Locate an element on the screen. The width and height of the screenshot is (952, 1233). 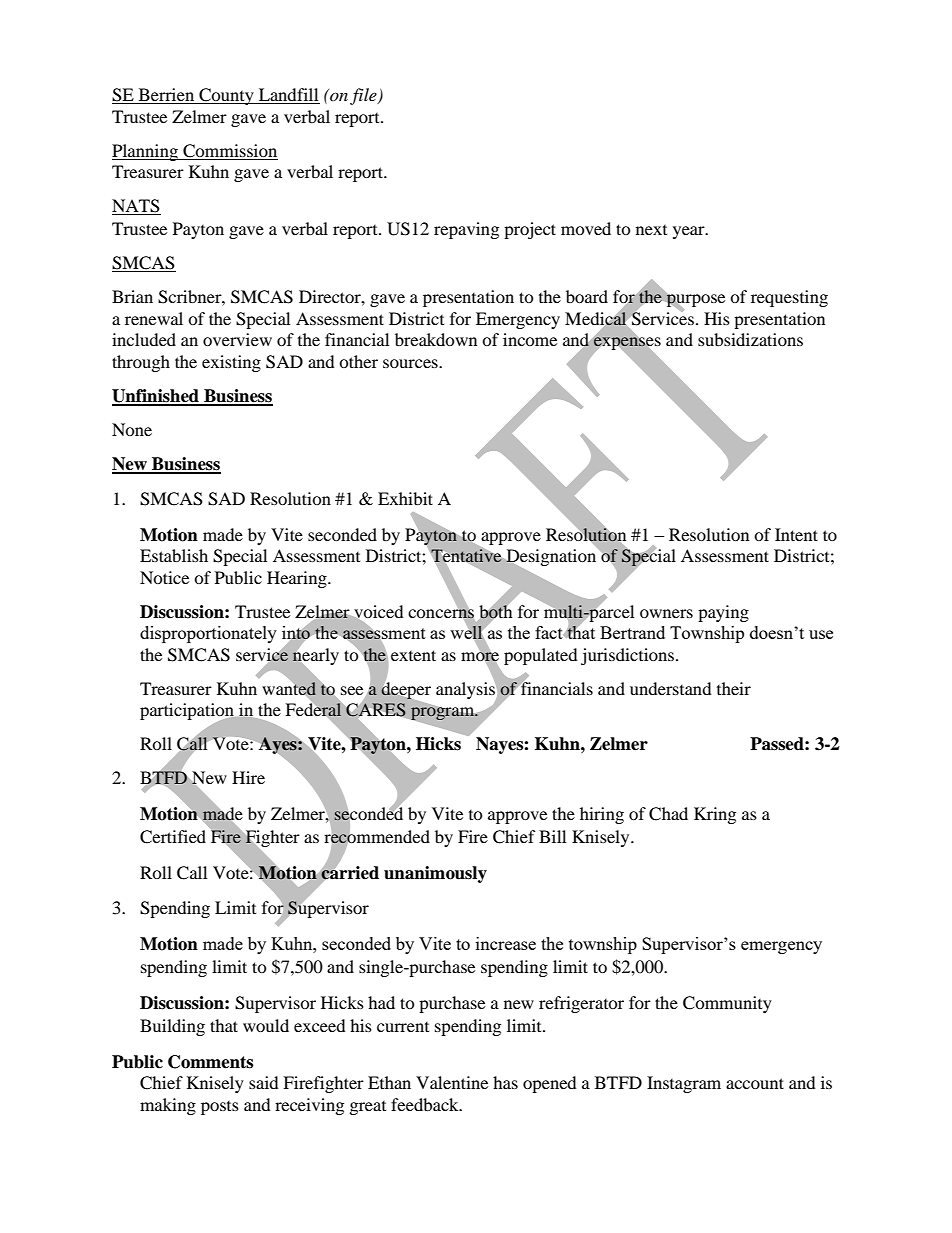
file is located at coordinates (364, 96).
